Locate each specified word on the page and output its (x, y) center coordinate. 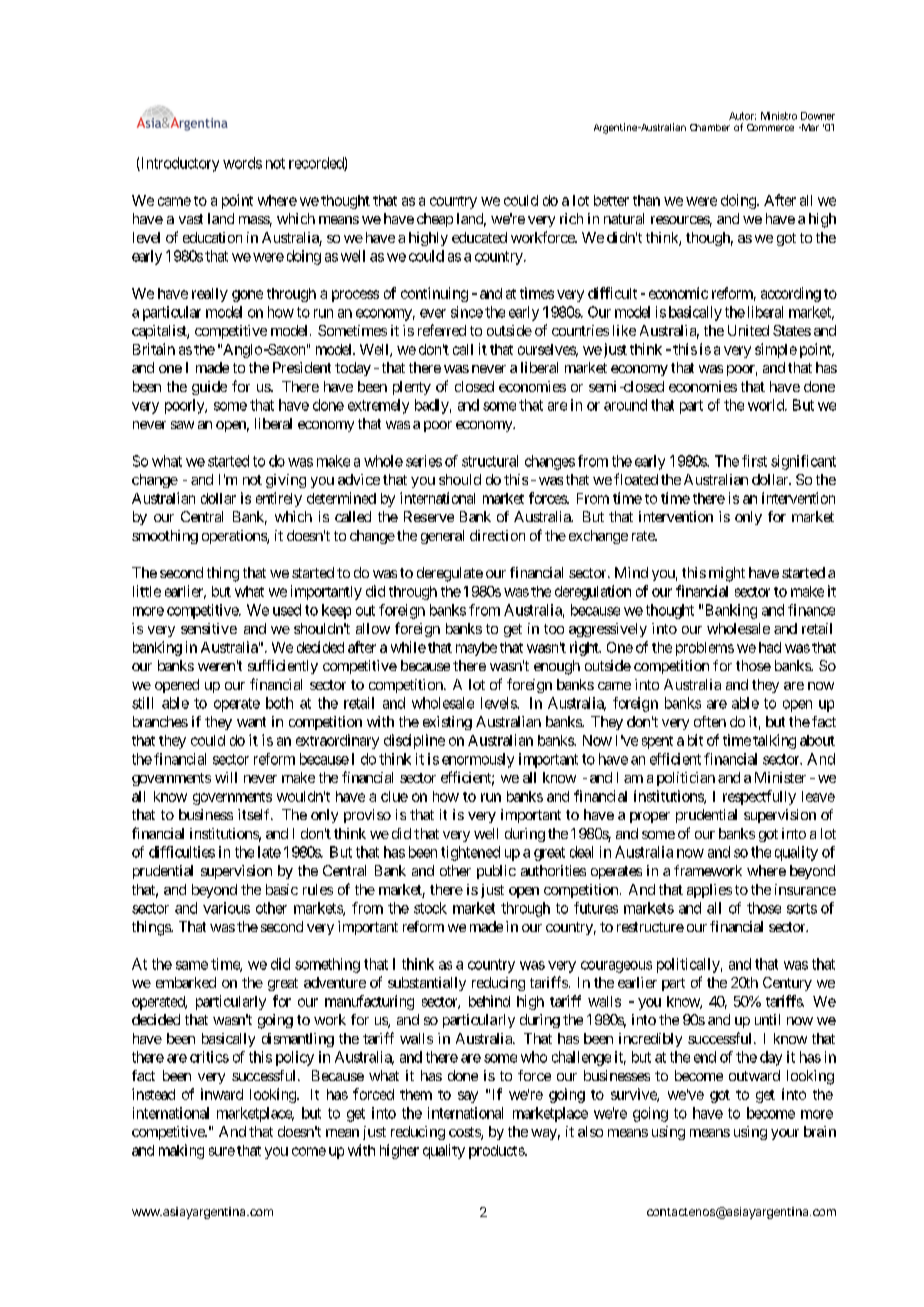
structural (490, 461)
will (226, 777)
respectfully (759, 797)
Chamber (710, 127)
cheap (435, 220)
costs (465, 1133)
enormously (478, 760)
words (242, 163)
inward (222, 1094)
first (754, 461)
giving (286, 481)
